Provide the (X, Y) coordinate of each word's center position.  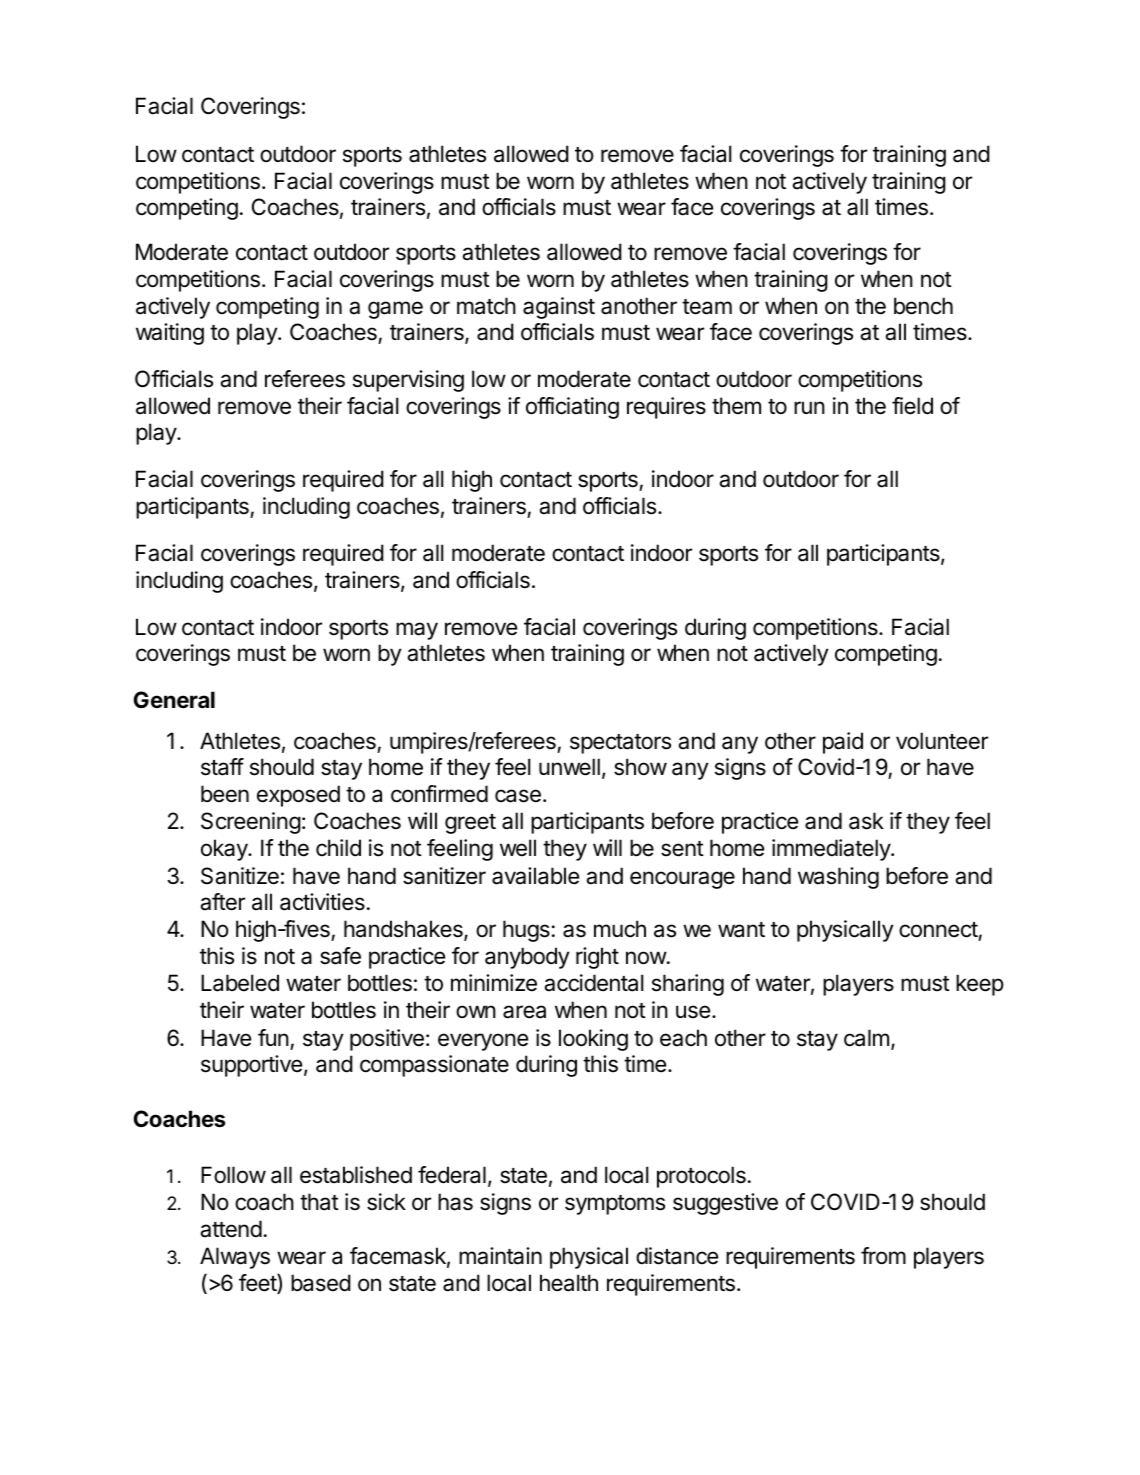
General (174, 700)
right (597, 958)
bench (923, 306)
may (417, 631)
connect (939, 931)
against (559, 308)
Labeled (240, 983)
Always (235, 1258)
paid (843, 743)
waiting (170, 334)
